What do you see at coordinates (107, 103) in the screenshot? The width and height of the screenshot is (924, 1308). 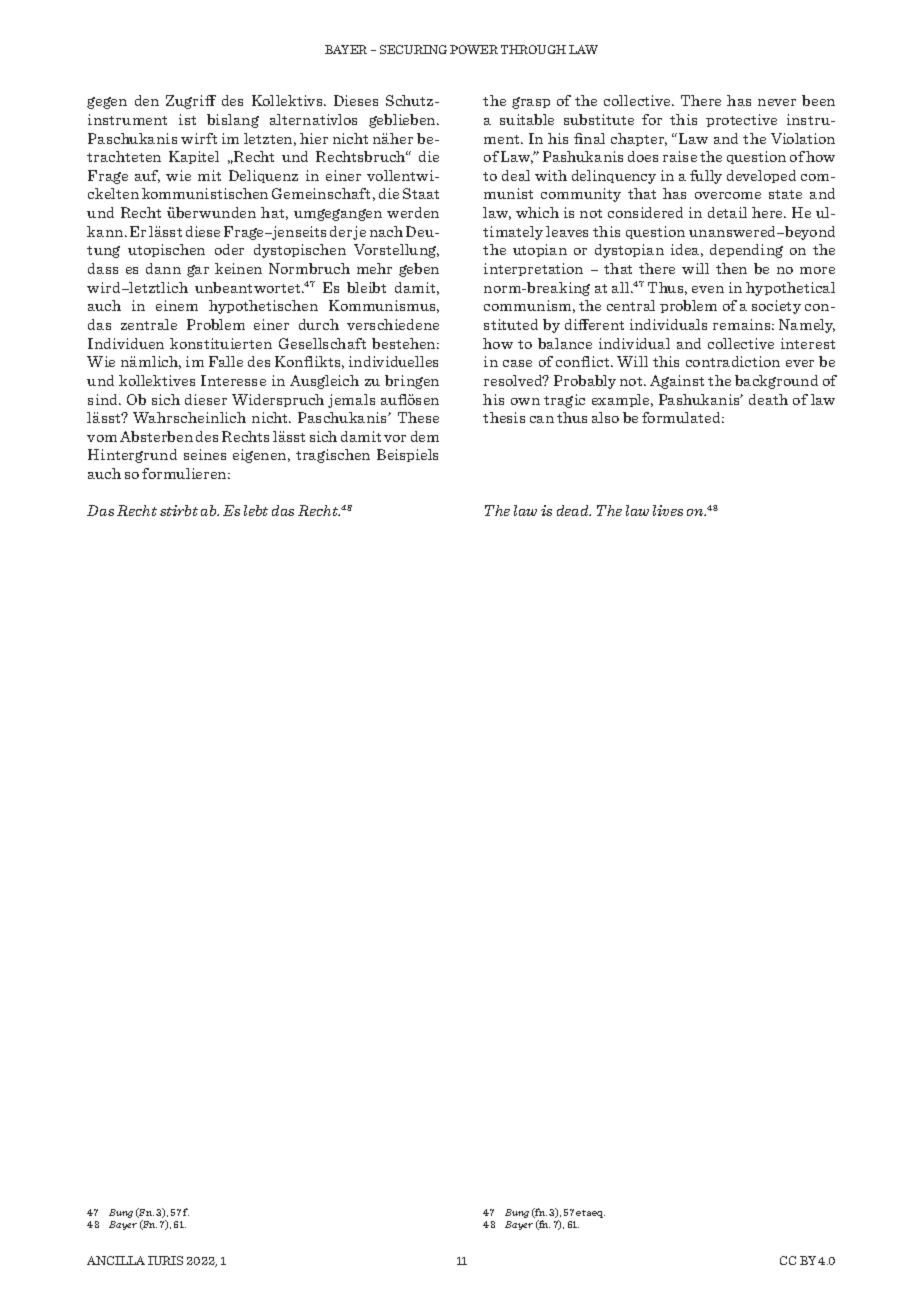 I see `gegen` at bounding box center [107, 103].
